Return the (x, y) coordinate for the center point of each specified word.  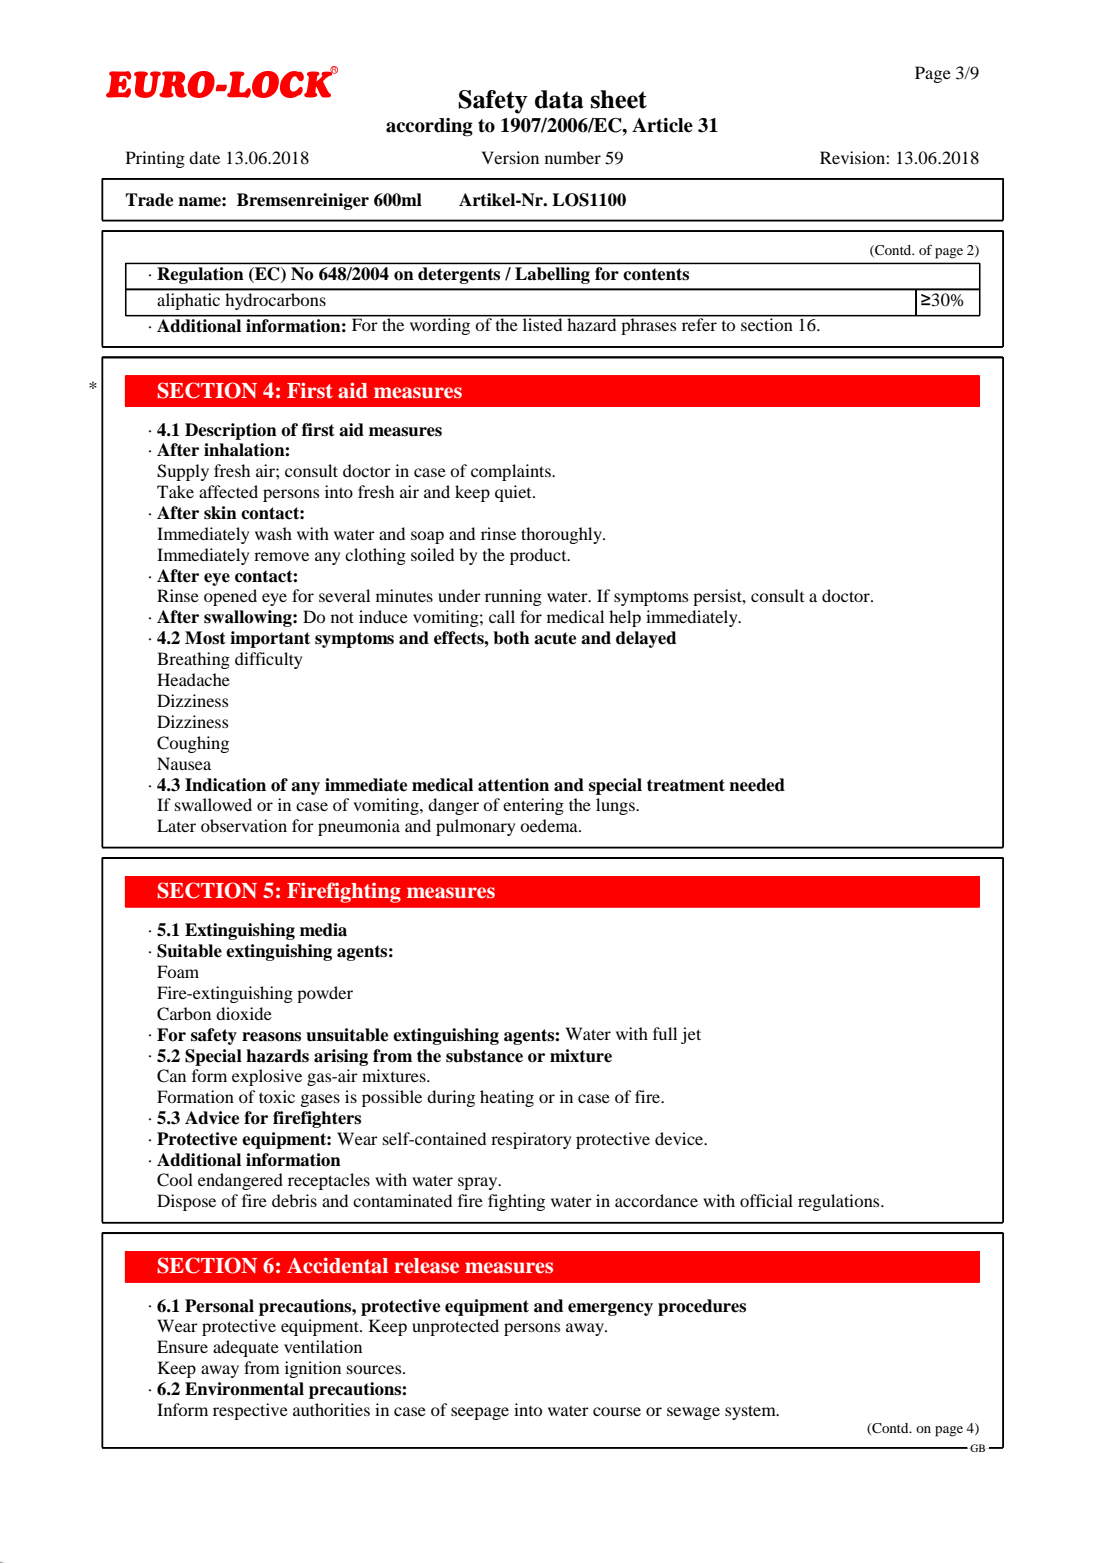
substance (484, 1056)
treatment (686, 785)
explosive (267, 1077)
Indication (225, 785)
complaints (512, 472)
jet (691, 1035)
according (429, 127)
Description (231, 431)
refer (699, 323)
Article (662, 125)
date (204, 157)
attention (513, 785)
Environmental (244, 1389)
